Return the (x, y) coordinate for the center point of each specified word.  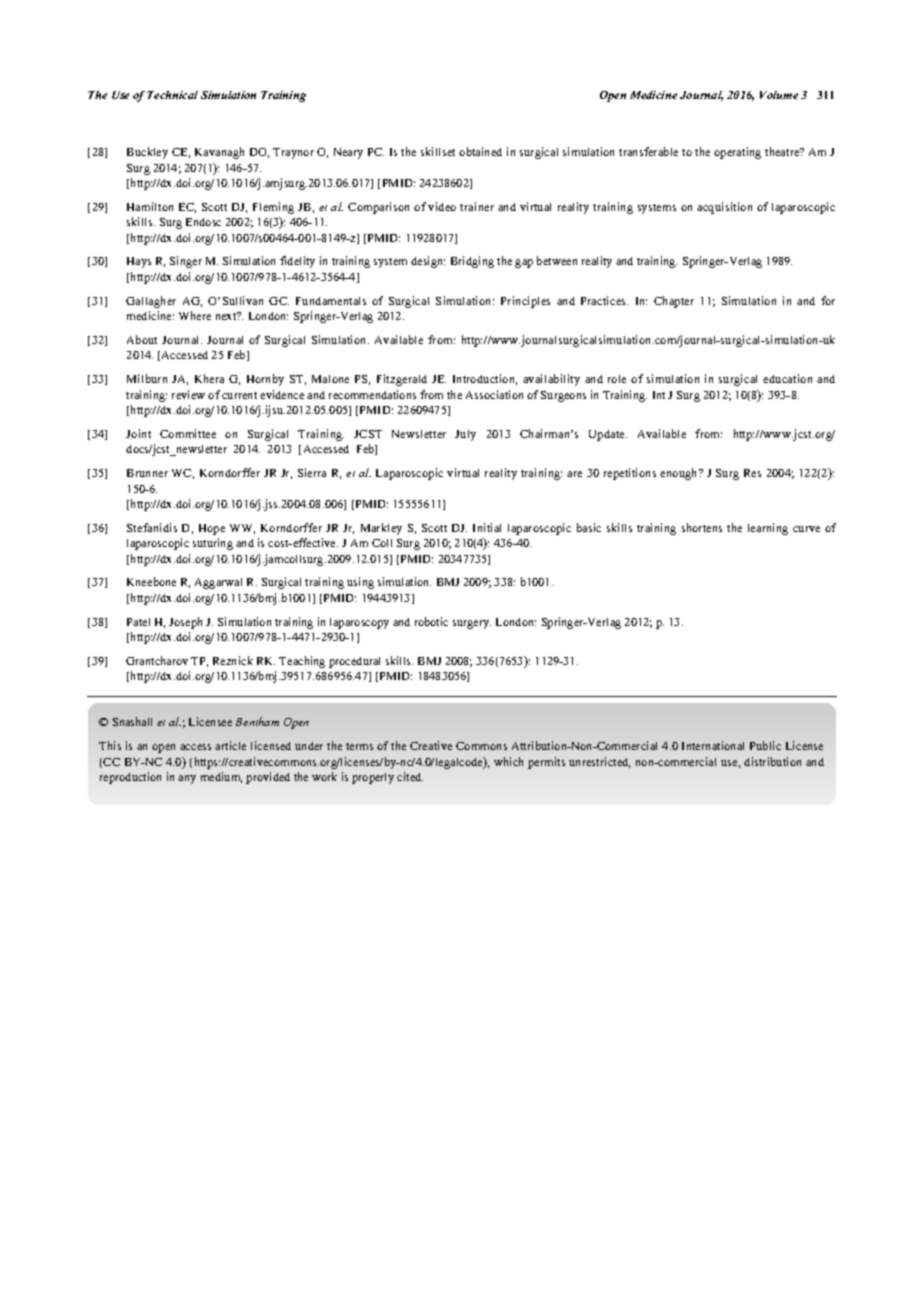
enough (680, 474)
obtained (480, 151)
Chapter (674, 302)
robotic (431, 621)
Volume (779, 95)
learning (768, 529)
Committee (188, 433)
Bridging (472, 262)
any (187, 779)
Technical (172, 95)
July (465, 435)
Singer (186, 262)
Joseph (185, 623)
